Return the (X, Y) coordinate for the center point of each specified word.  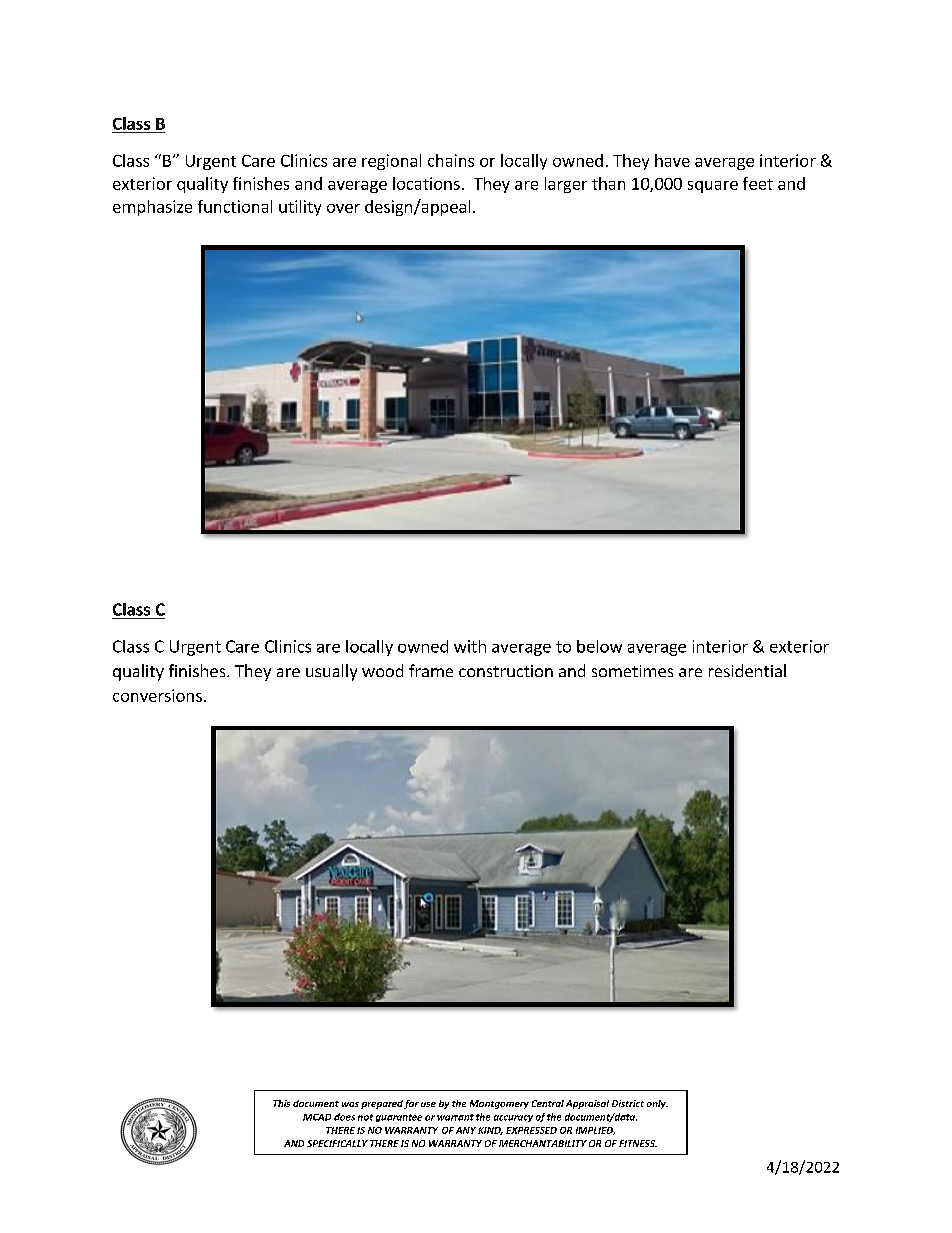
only (657, 1104)
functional (235, 206)
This (281, 1103)
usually (331, 672)
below (599, 646)
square (713, 187)
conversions (157, 695)
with (470, 646)
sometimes (632, 671)
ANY (466, 1130)
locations (426, 183)
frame (431, 670)
